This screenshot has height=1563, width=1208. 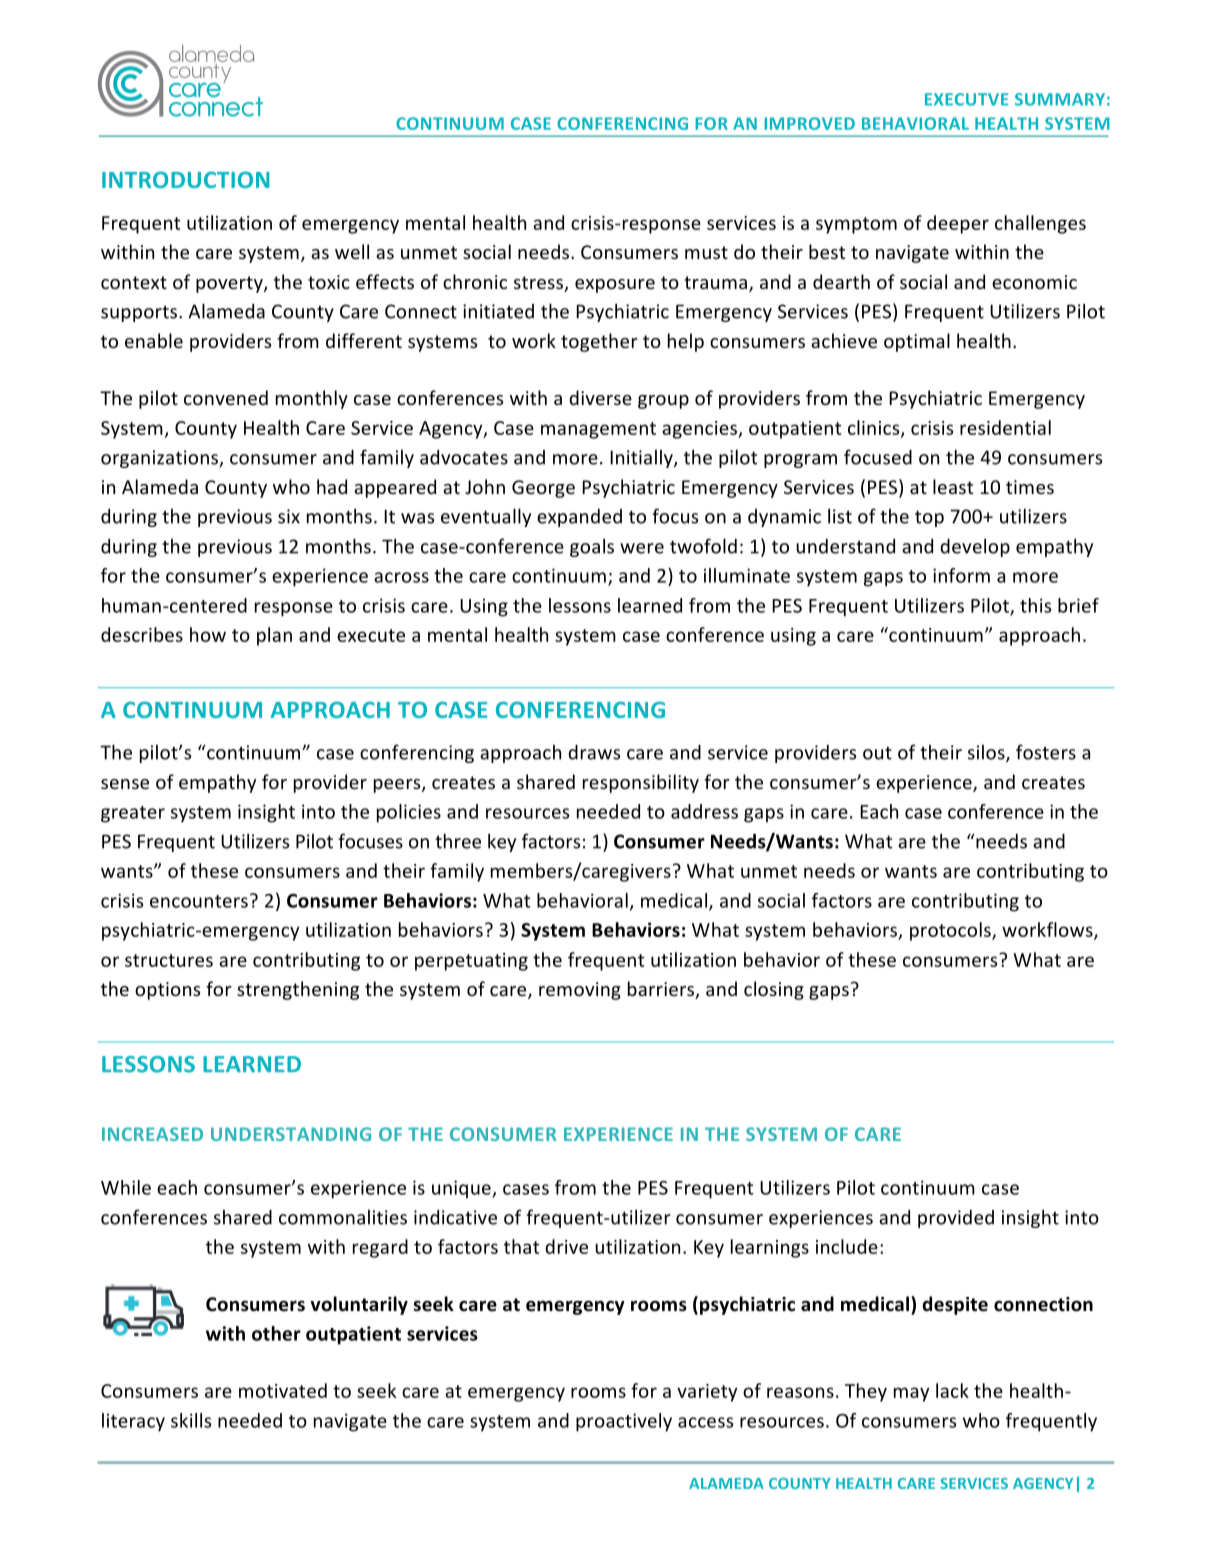 I want to click on must, so click(x=706, y=252).
